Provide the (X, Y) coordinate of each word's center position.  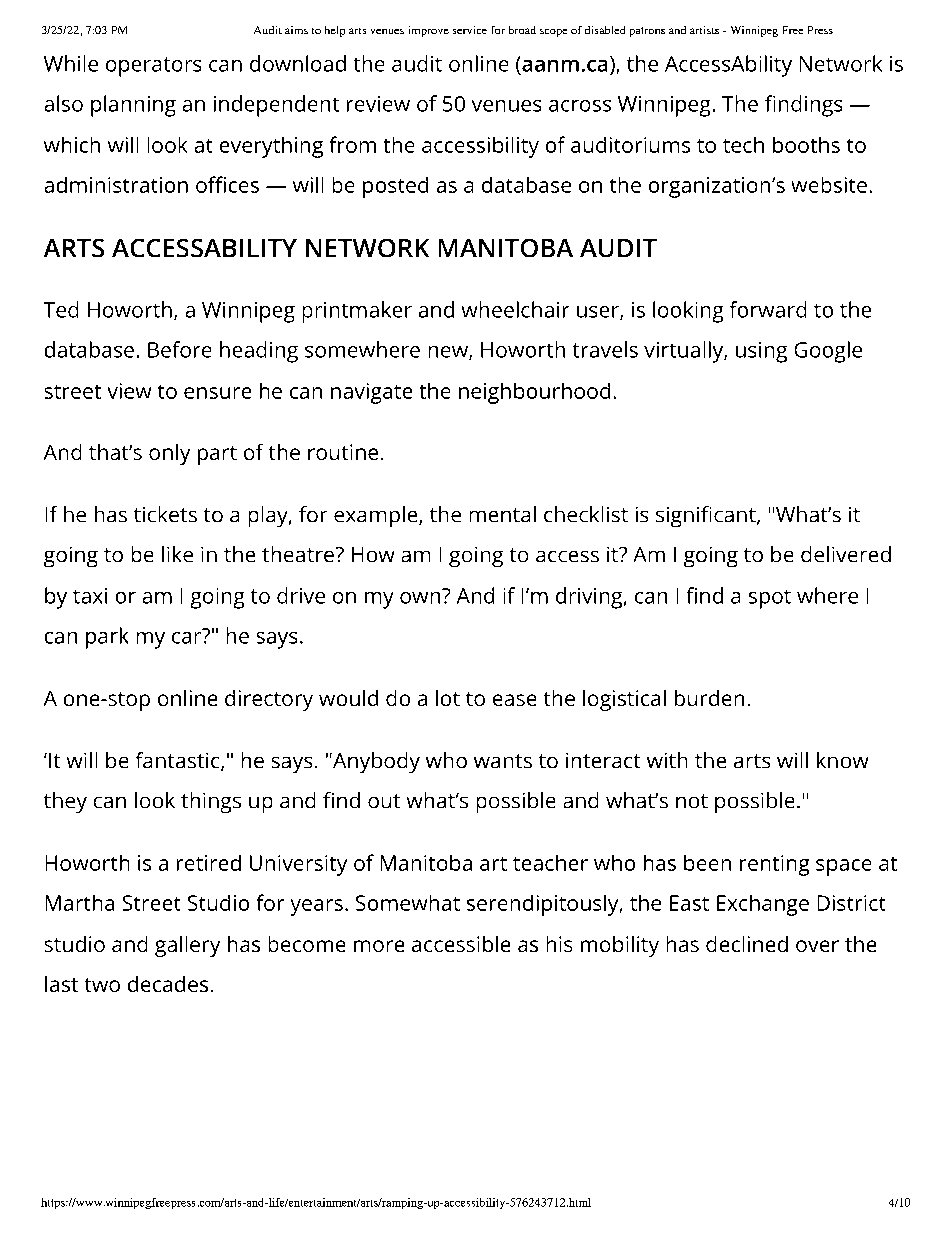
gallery (187, 946)
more (379, 946)
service (470, 30)
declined (747, 944)
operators (153, 67)
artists (704, 30)
